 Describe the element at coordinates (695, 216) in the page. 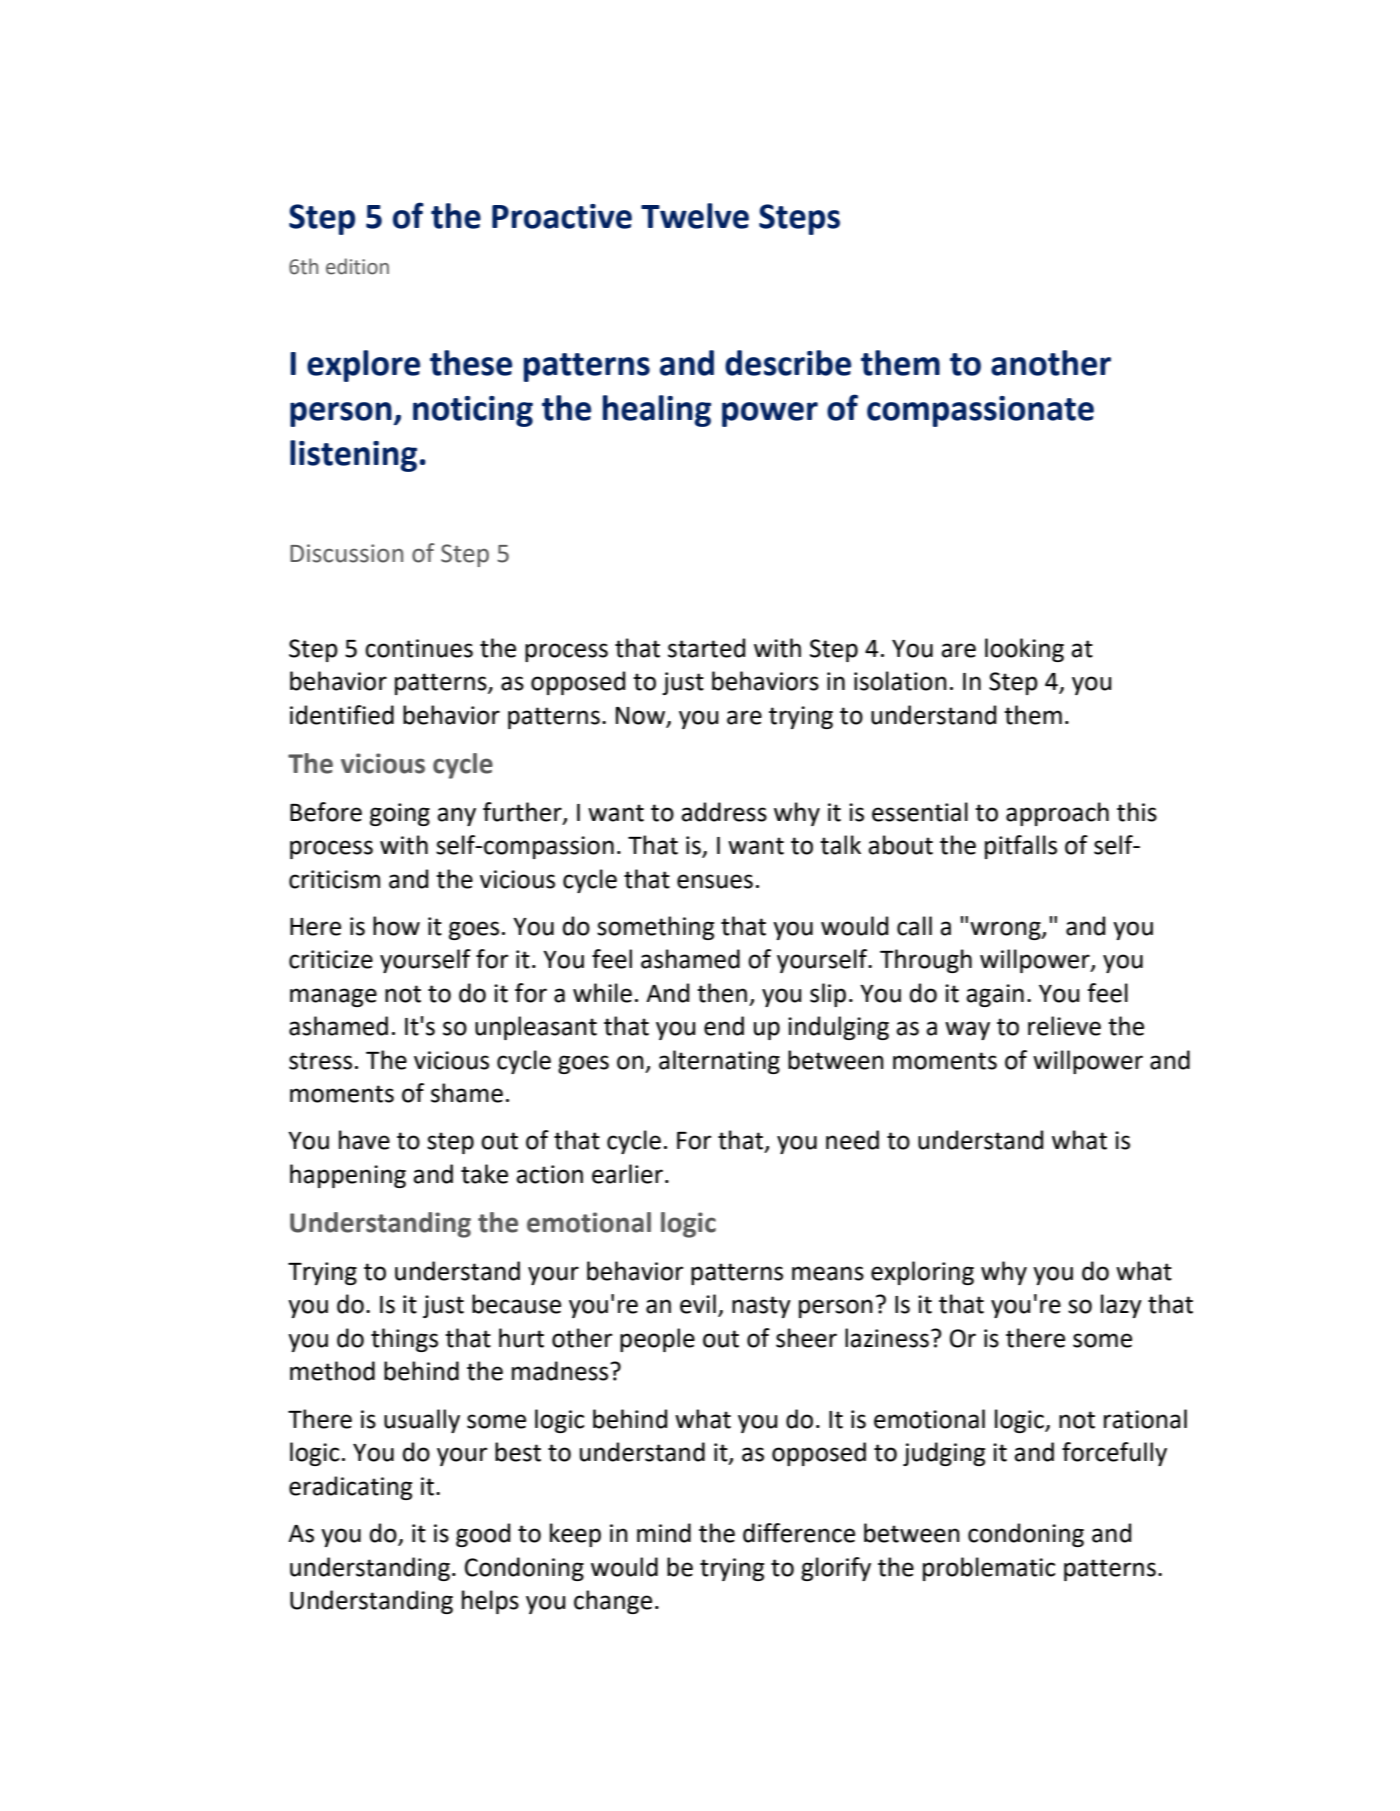

I see `Twelve` at that location.
